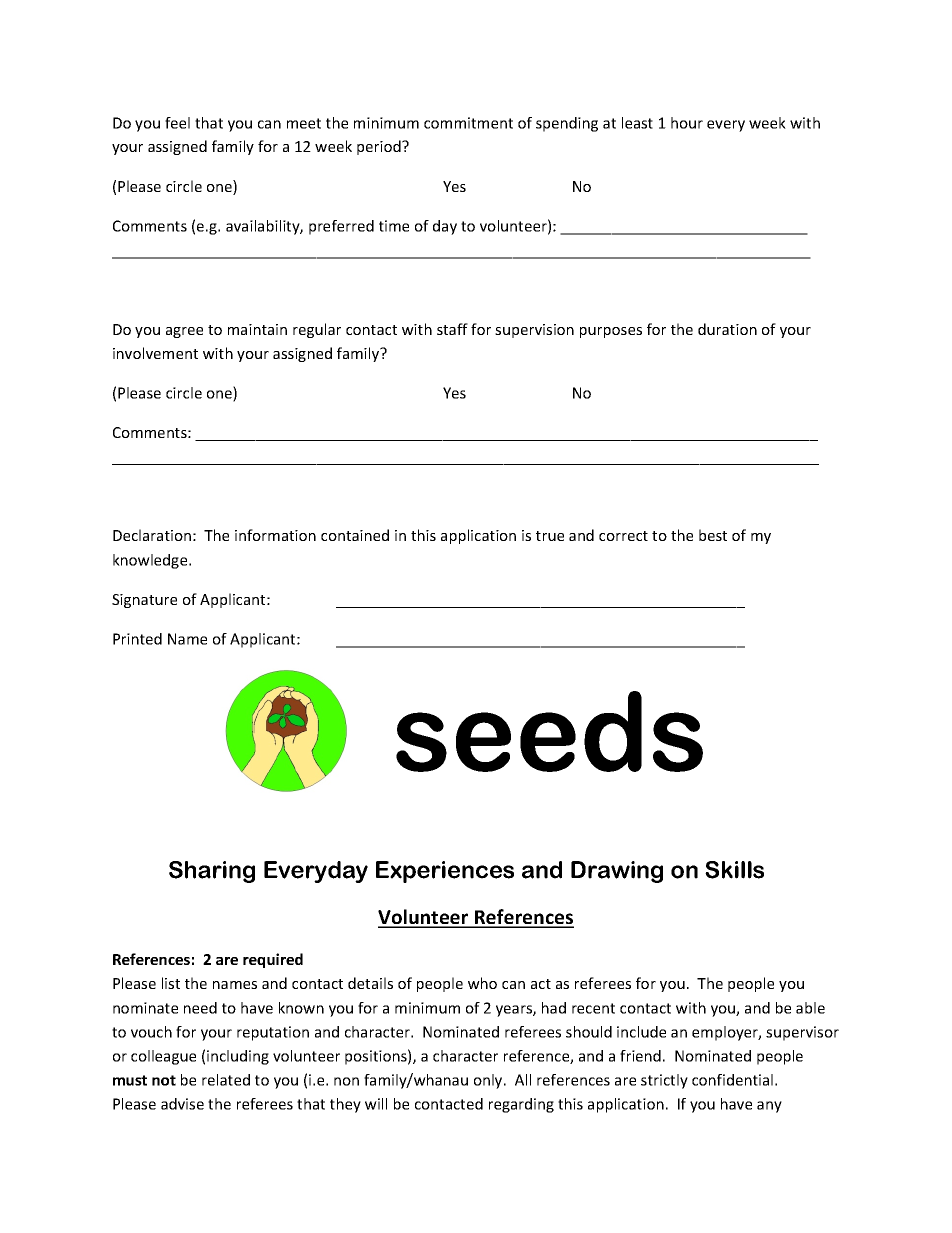  What do you see at coordinates (452, 329) in the screenshot?
I see `staff` at bounding box center [452, 329].
